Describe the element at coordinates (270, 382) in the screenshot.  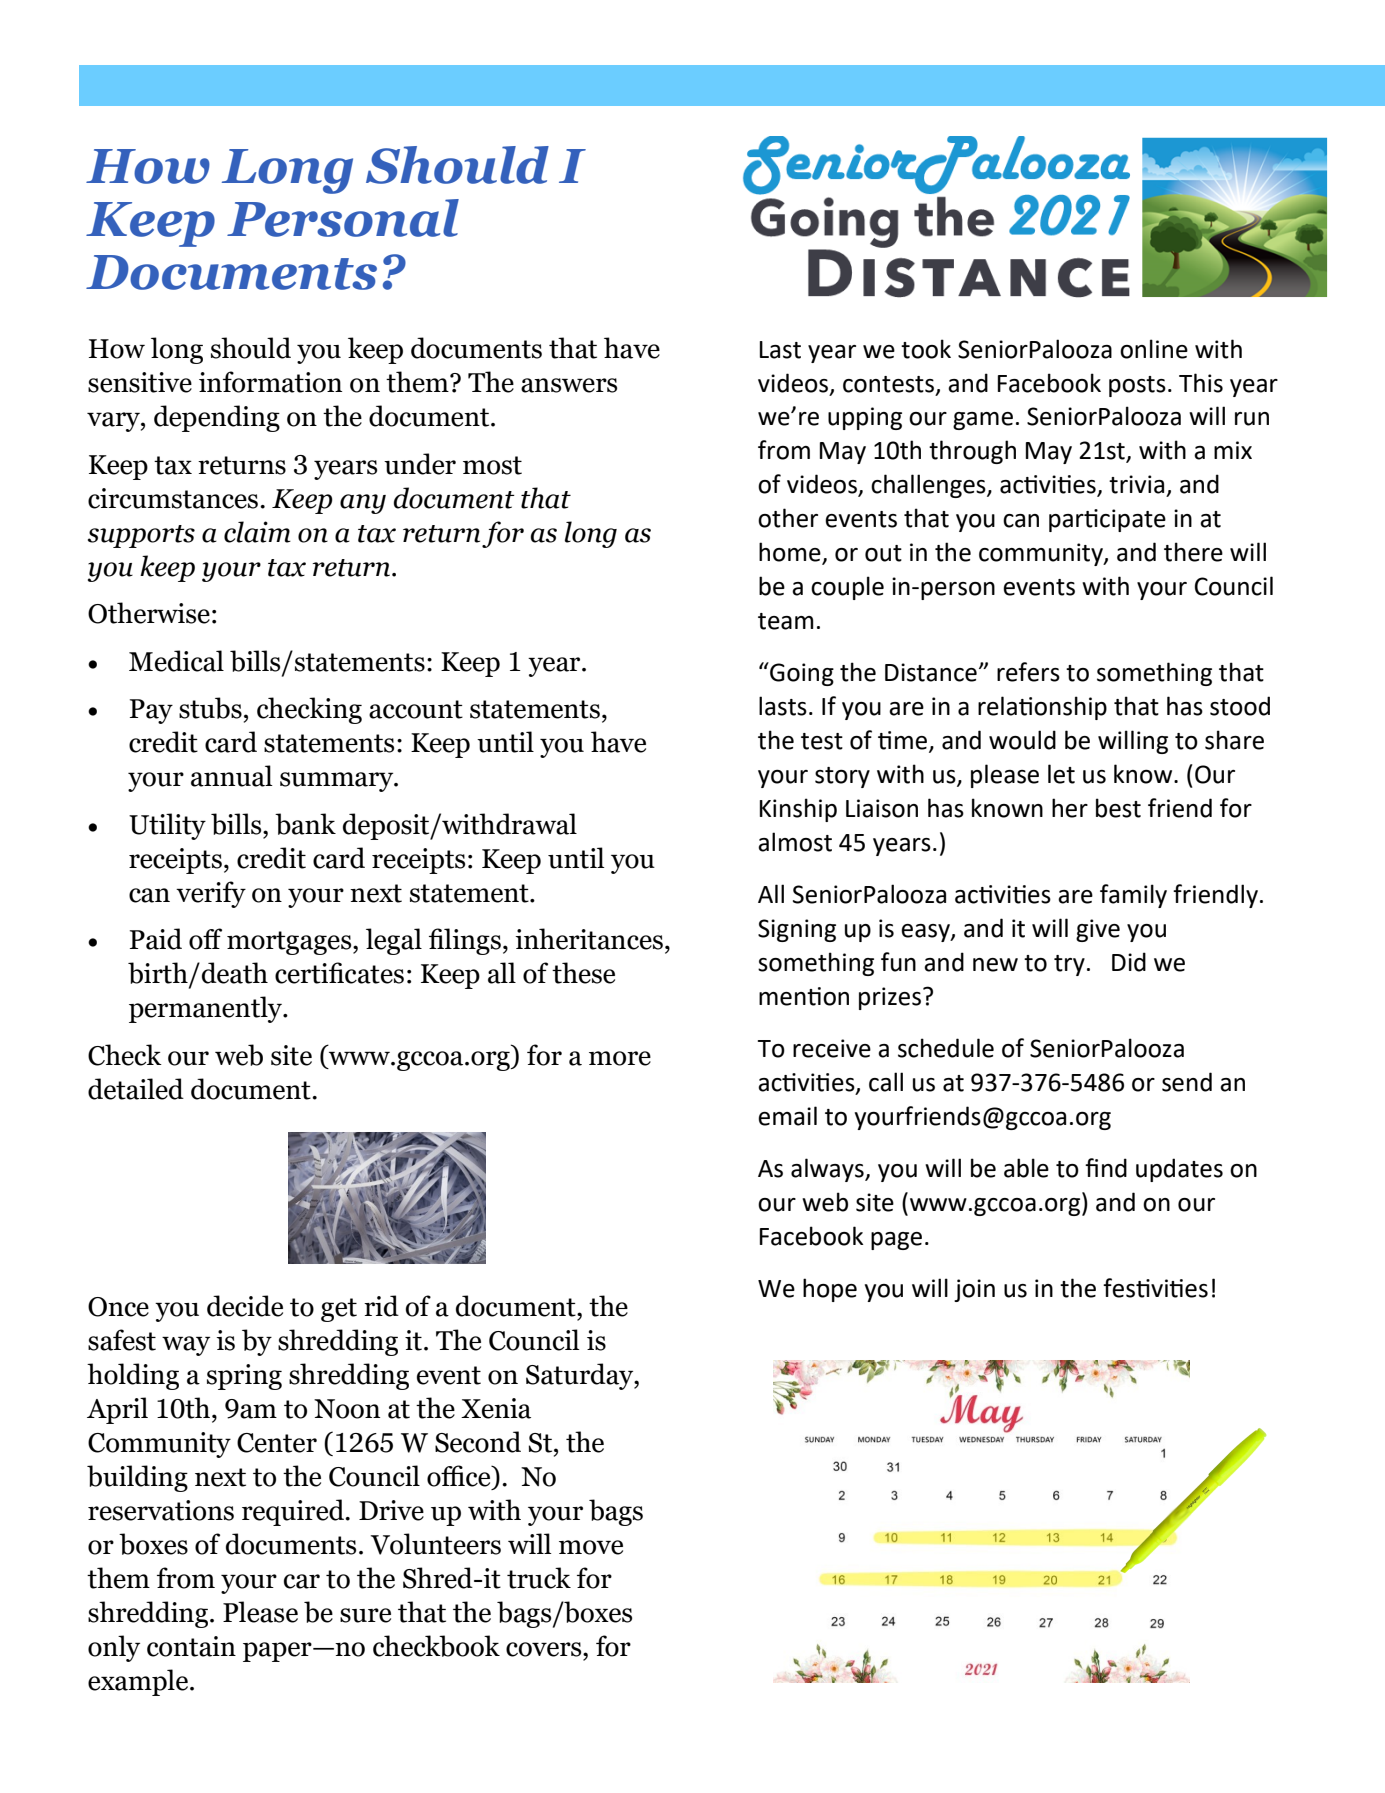
I see `information` at that location.
